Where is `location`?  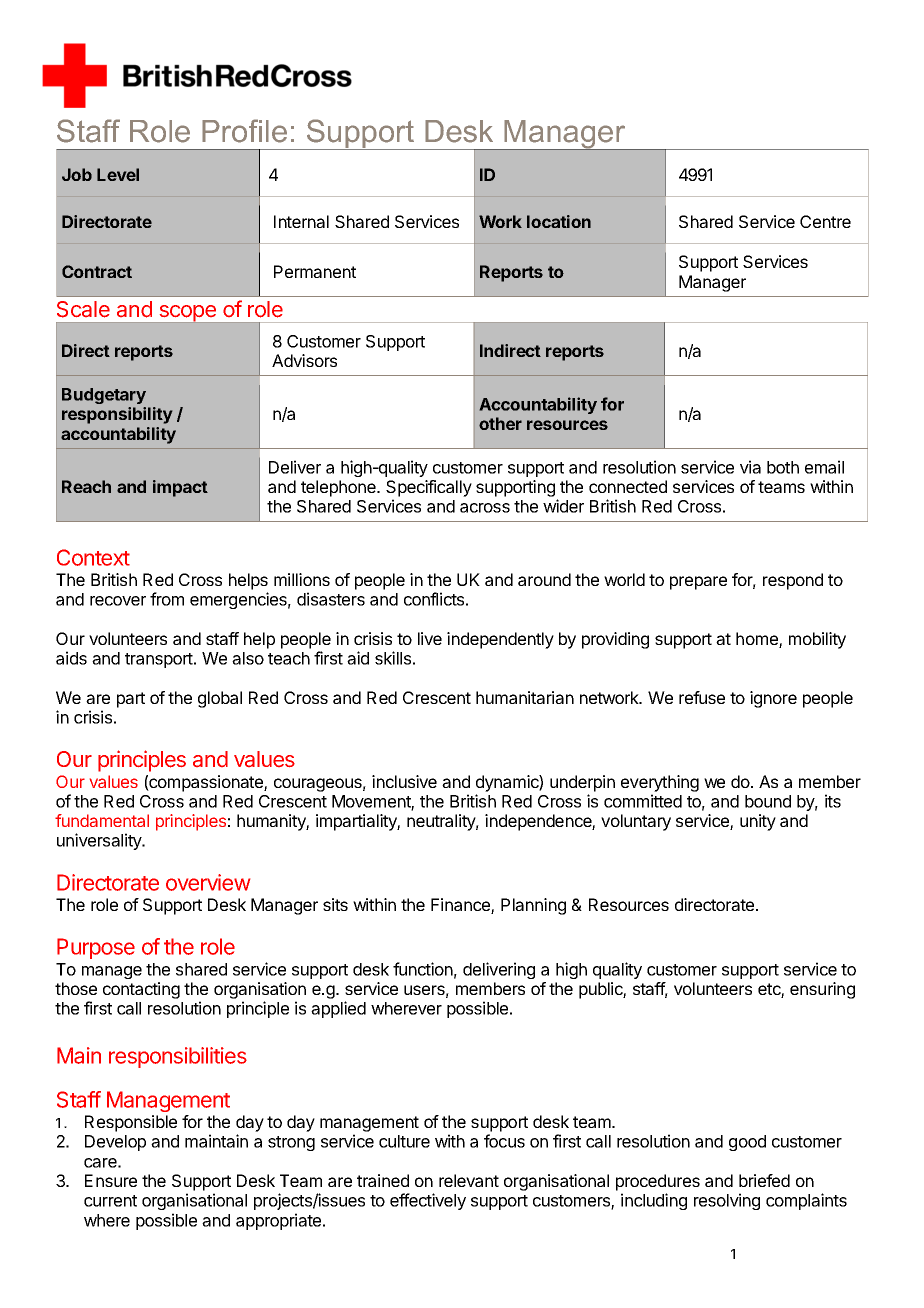
location is located at coordinates (559, 221).
